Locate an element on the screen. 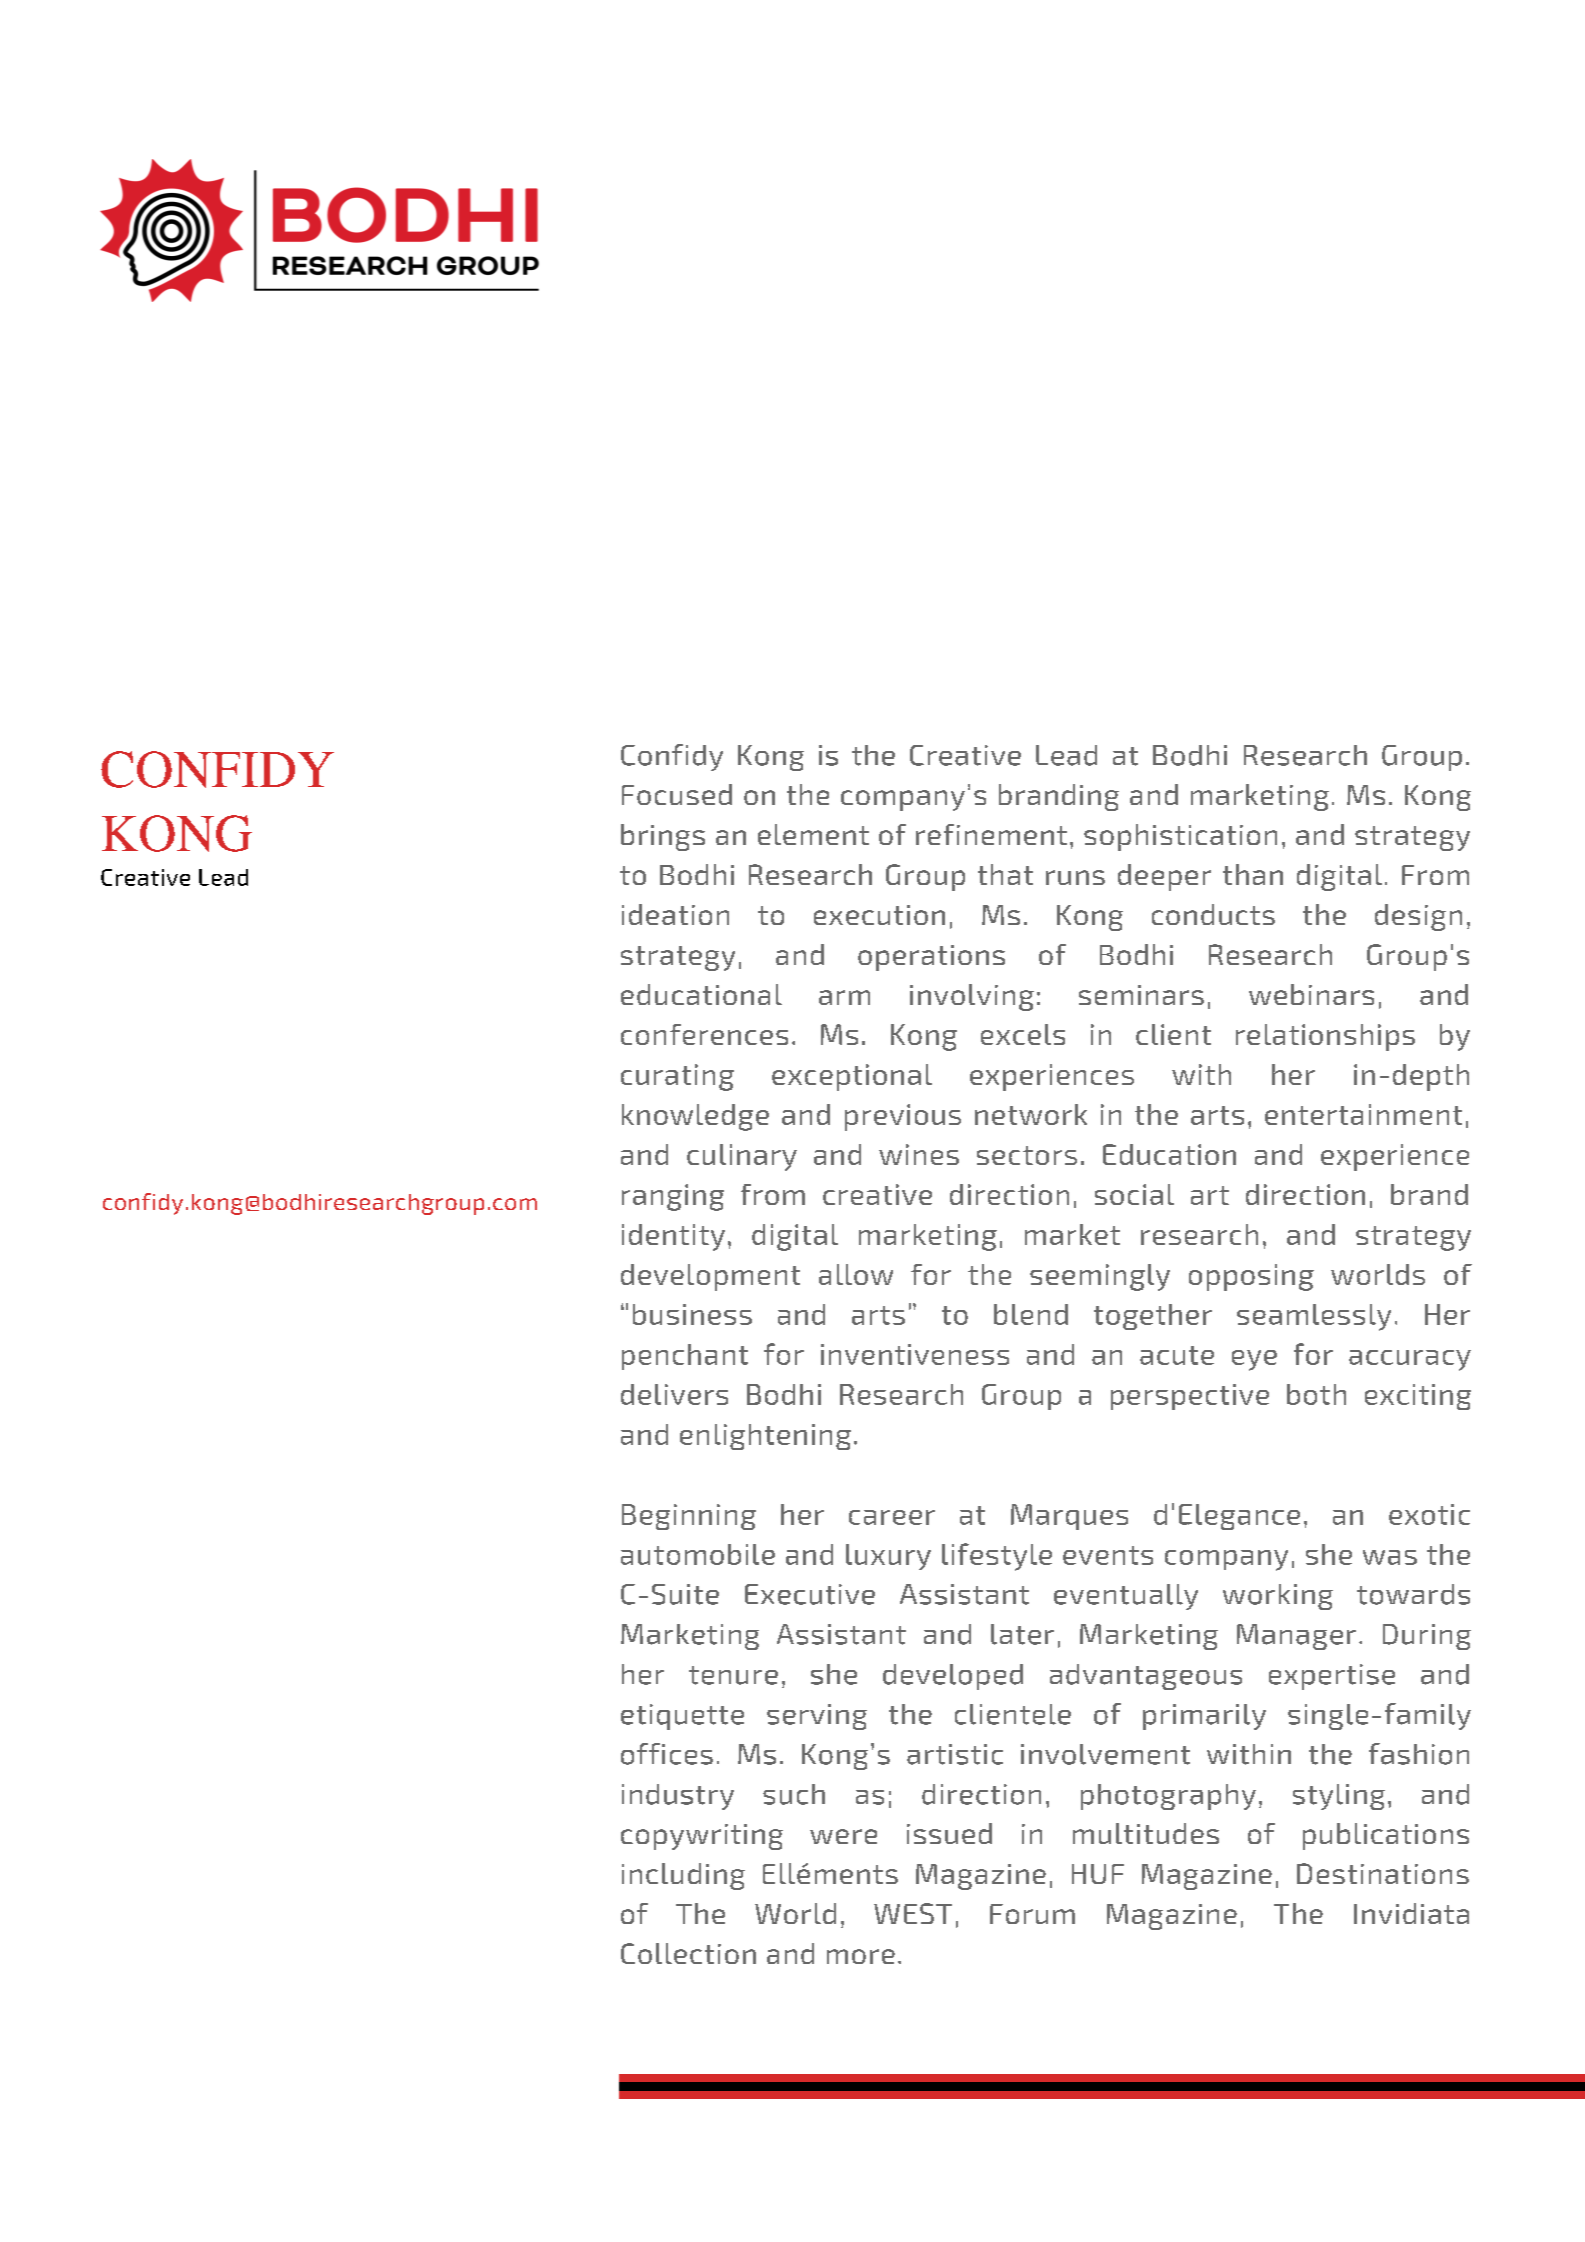 The image size is (1585, 2242). network is located at coordinates (1031, 1114).
